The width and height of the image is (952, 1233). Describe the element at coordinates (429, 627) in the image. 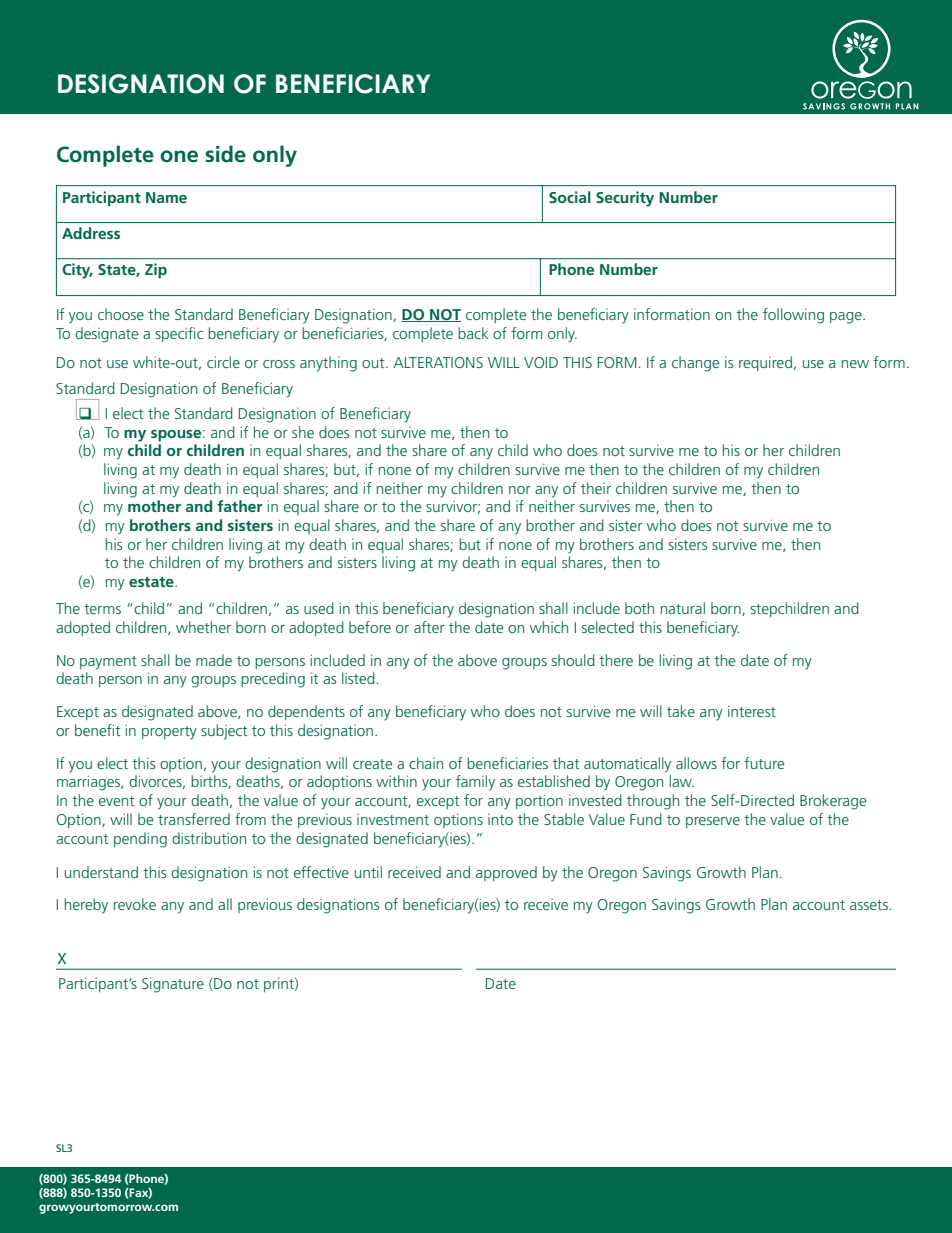

I see `after` at that location.
